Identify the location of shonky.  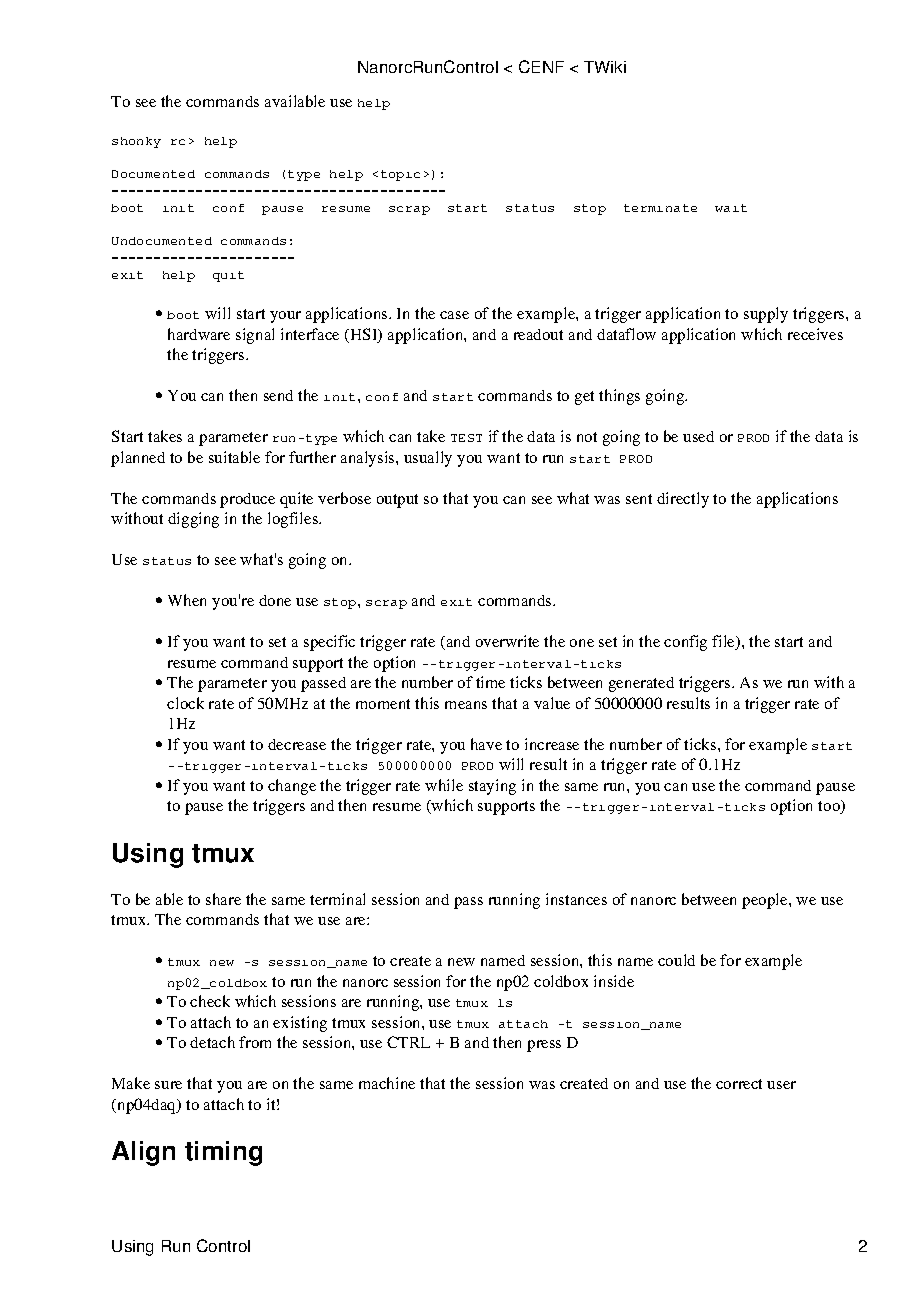
(136, 142).
